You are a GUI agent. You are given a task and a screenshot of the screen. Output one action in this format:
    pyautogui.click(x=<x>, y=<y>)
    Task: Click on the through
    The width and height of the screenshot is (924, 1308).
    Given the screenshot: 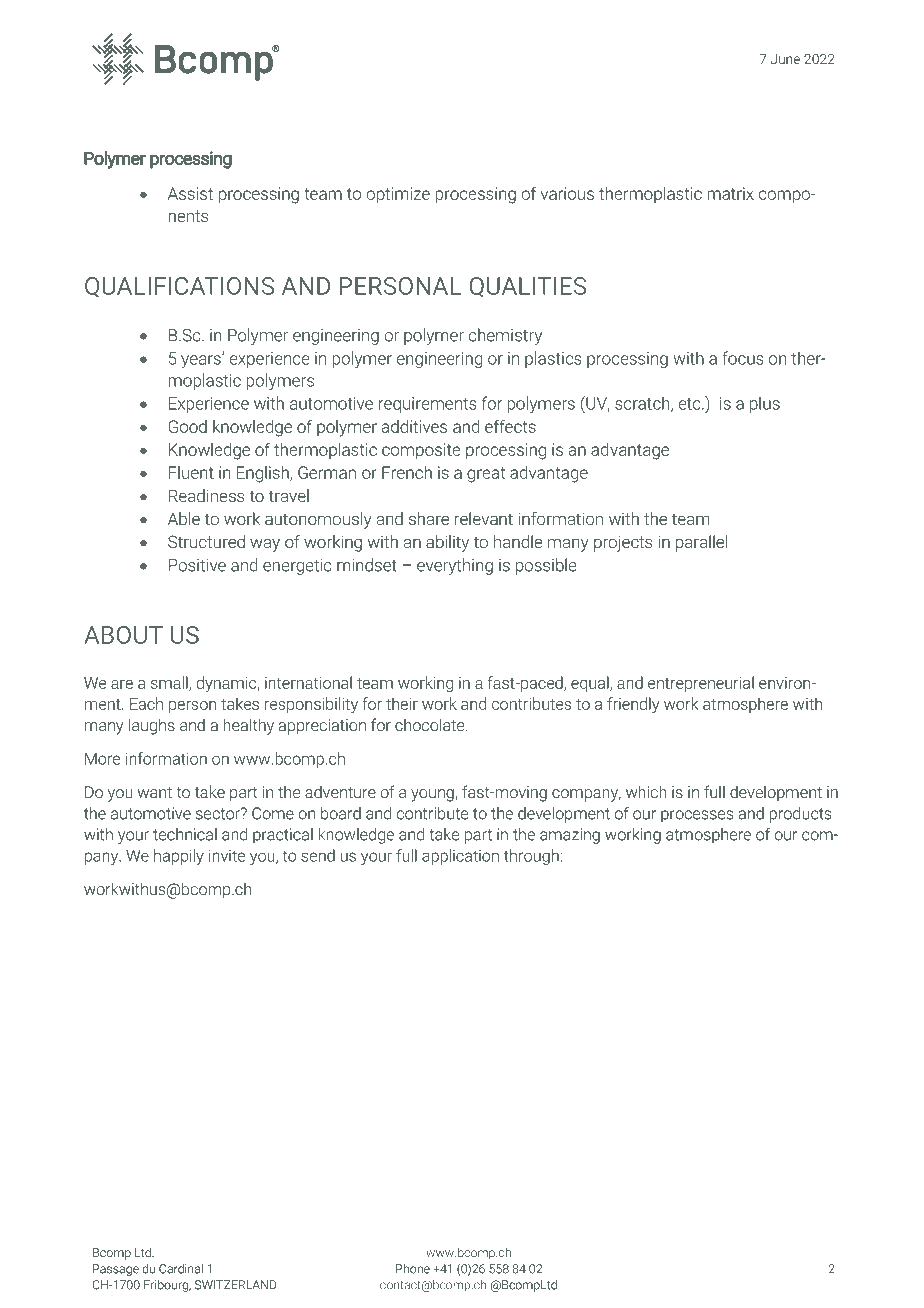 What is the action you would take?
    pyautogui.click(x=531, y=857)
